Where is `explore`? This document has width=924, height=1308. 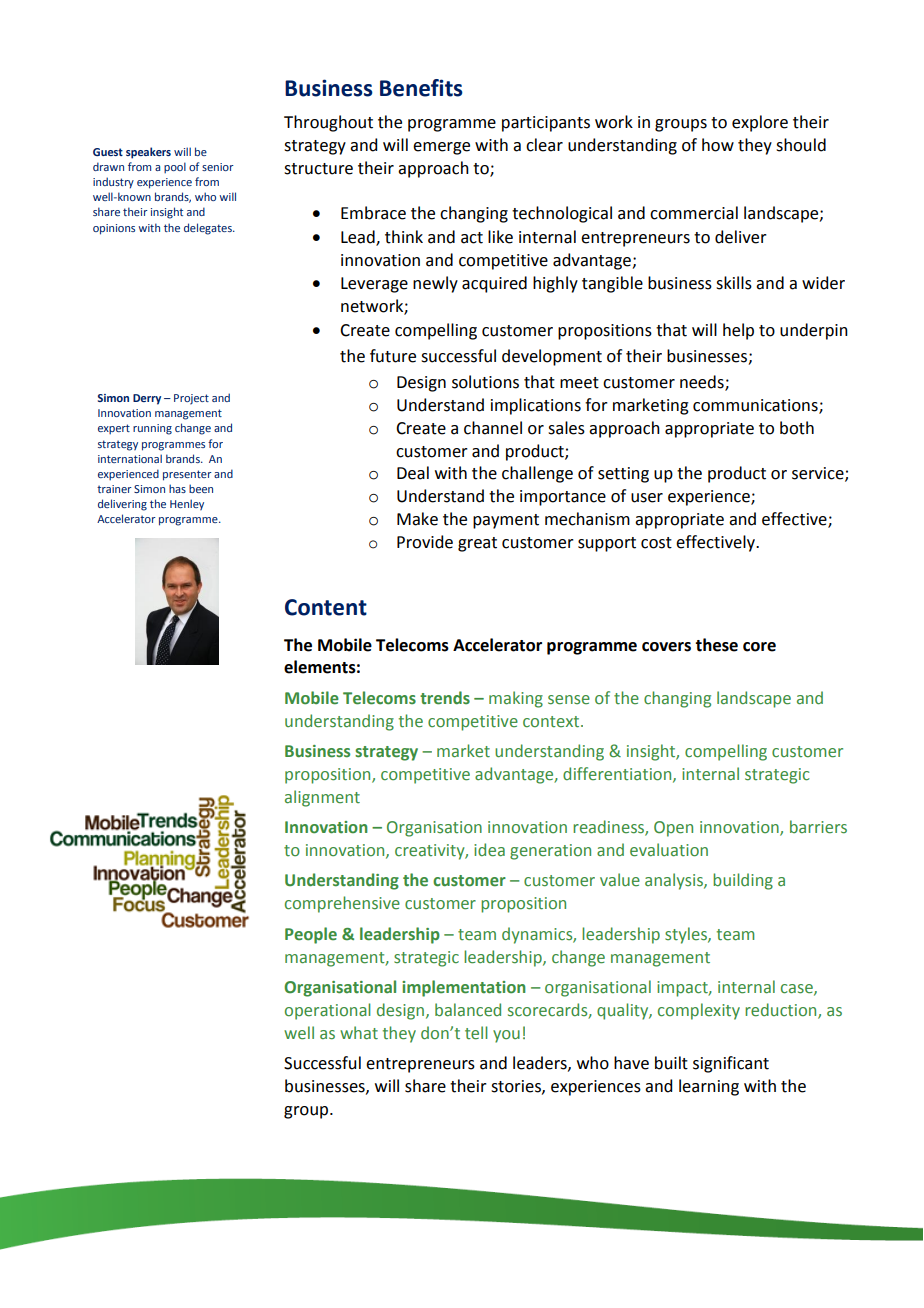 explore is located at coordinates (760, 123).
